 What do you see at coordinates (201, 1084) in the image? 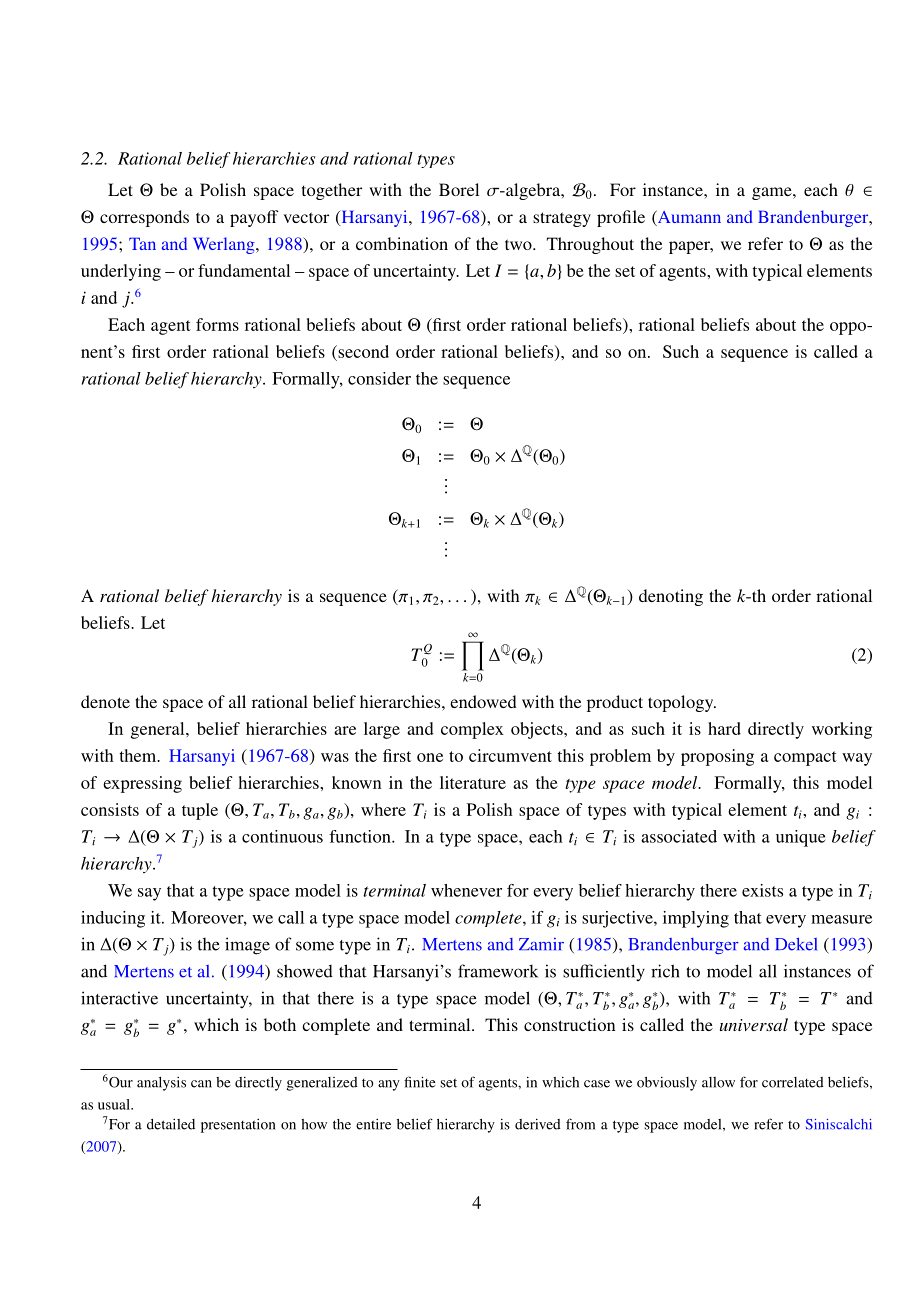
I see `can` at bounding box center [201, 1084].
